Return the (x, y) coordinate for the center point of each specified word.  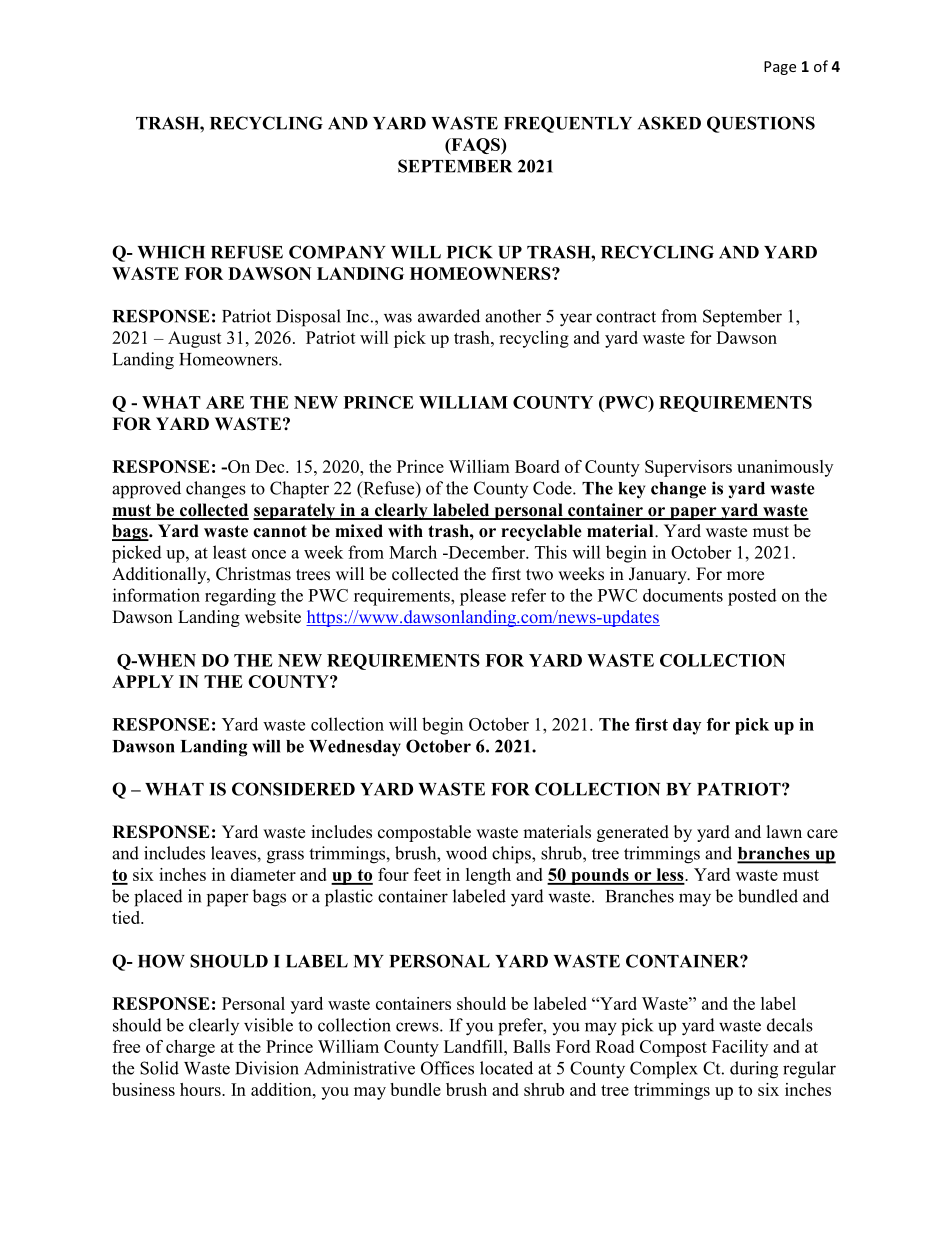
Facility (740, 1048)
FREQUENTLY (568, 124)
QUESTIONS (761, 124)
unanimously (785, 468)
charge (190, 1048)
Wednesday (355, 748)
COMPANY (337, 252)
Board (537, 466)
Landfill (474, 1046)
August (195, 339)
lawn (784, 831)
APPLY (143, 681)
